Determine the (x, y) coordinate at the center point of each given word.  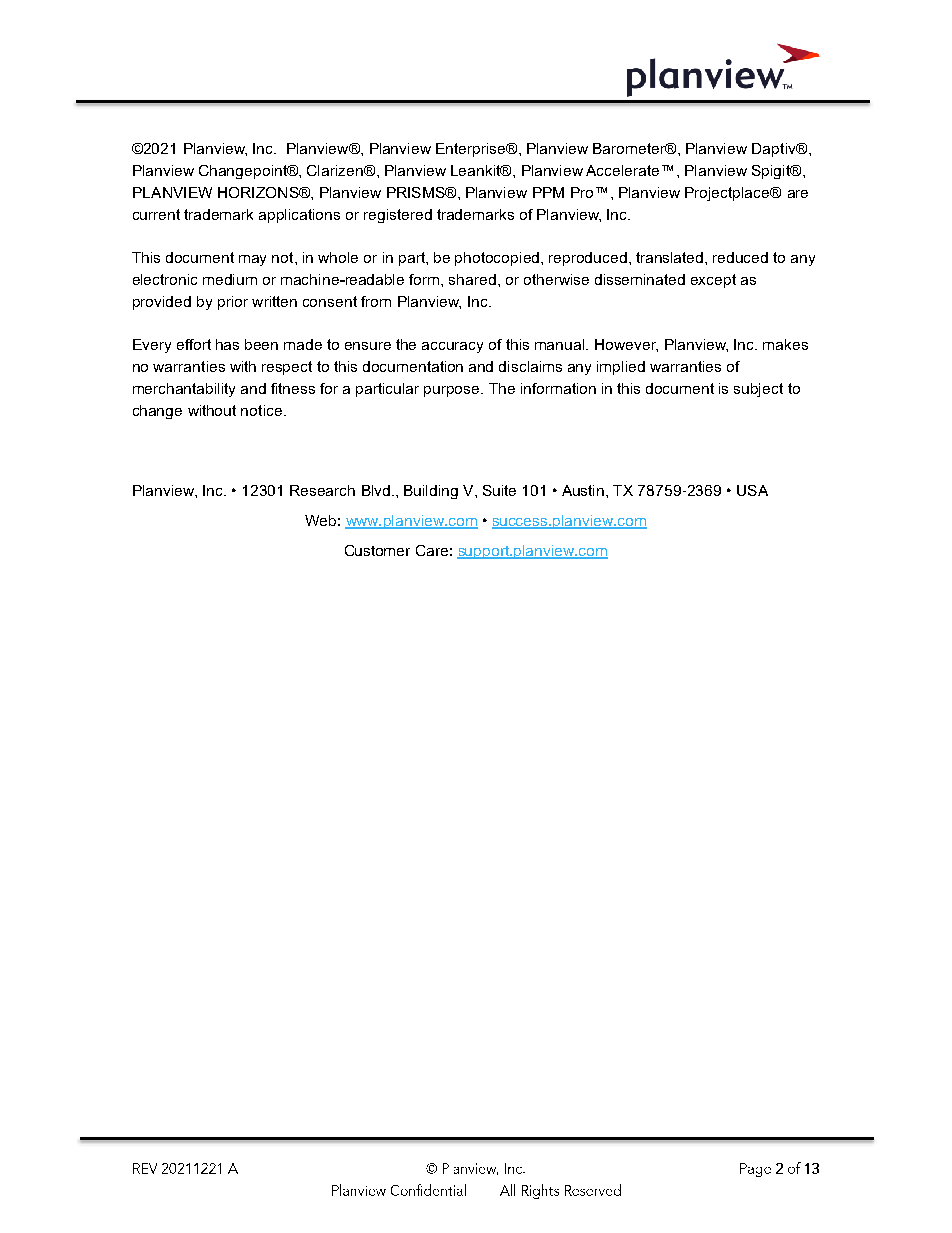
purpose (453, 391)
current (156, 214)
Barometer (630, 148)
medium (230, 279)
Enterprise (472, 150)
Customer (377, 550)
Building (431, 492)
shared (472, 279)
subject (758, 390)
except (713, 281)
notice (261, 410)
